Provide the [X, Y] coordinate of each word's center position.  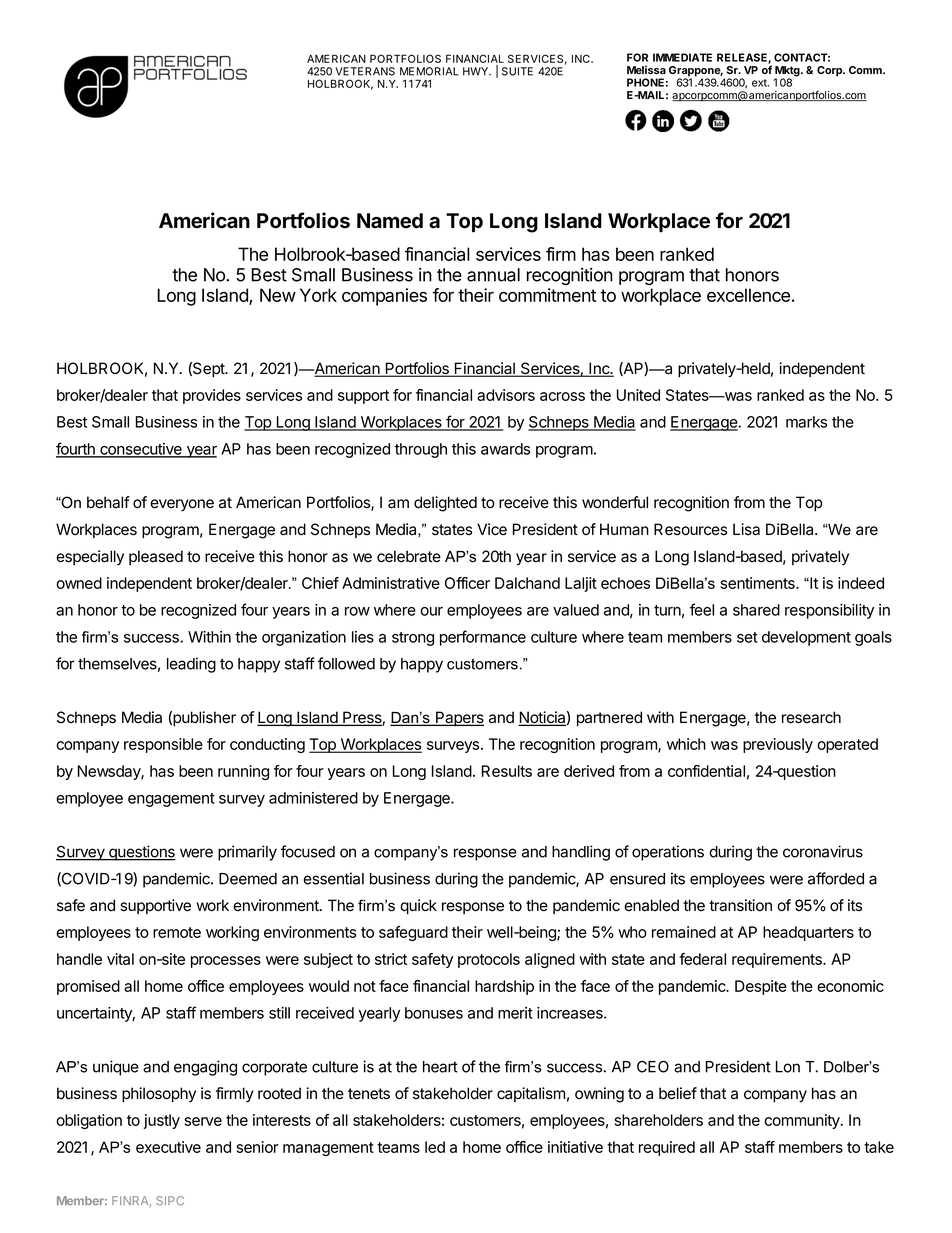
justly [161, 1121]
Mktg [788, 72]
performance [483, 638]
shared [756, 610]
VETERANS [365, 71]
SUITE [517, 71]
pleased [156, 557]
